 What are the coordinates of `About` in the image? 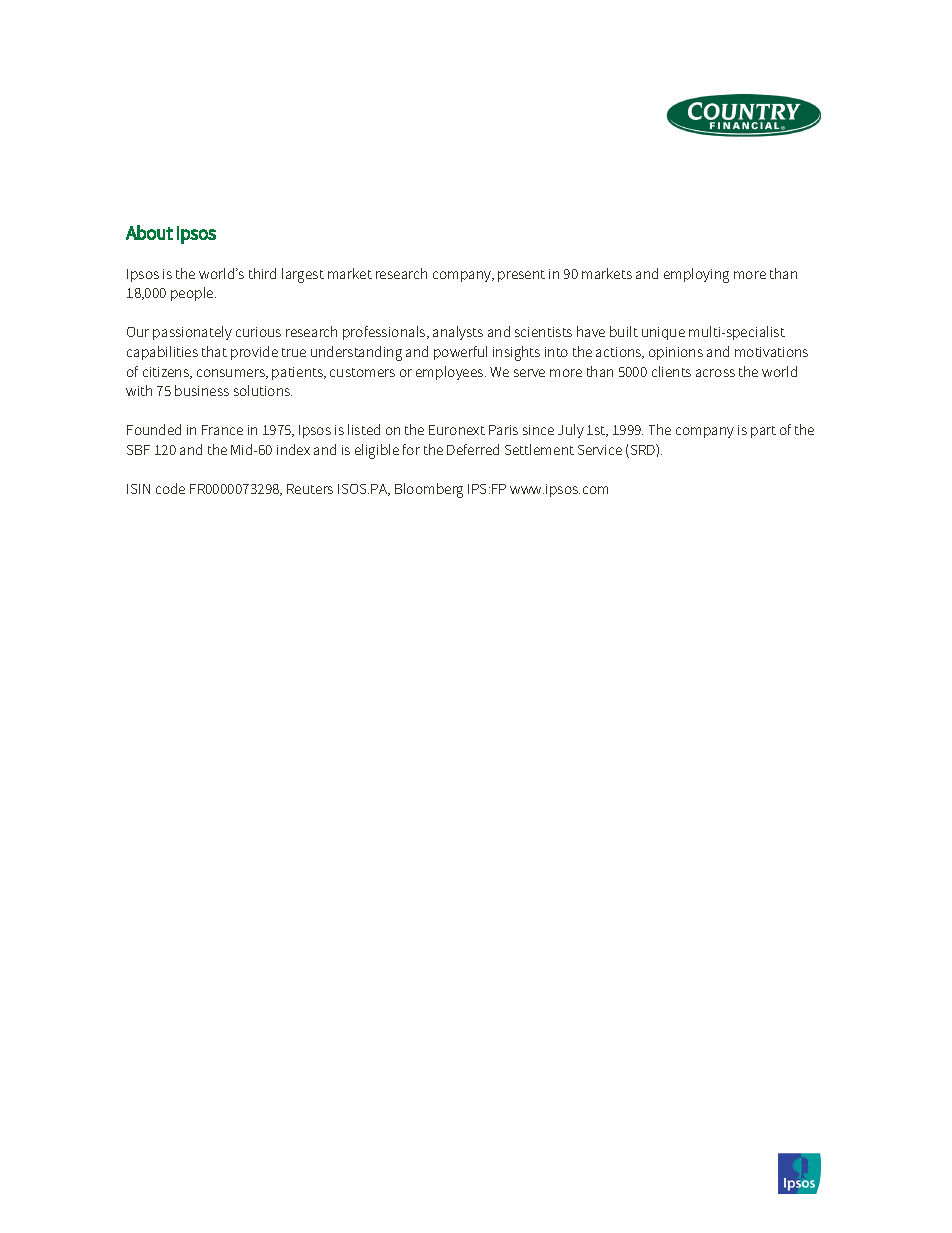 It's located at (149, 232).
